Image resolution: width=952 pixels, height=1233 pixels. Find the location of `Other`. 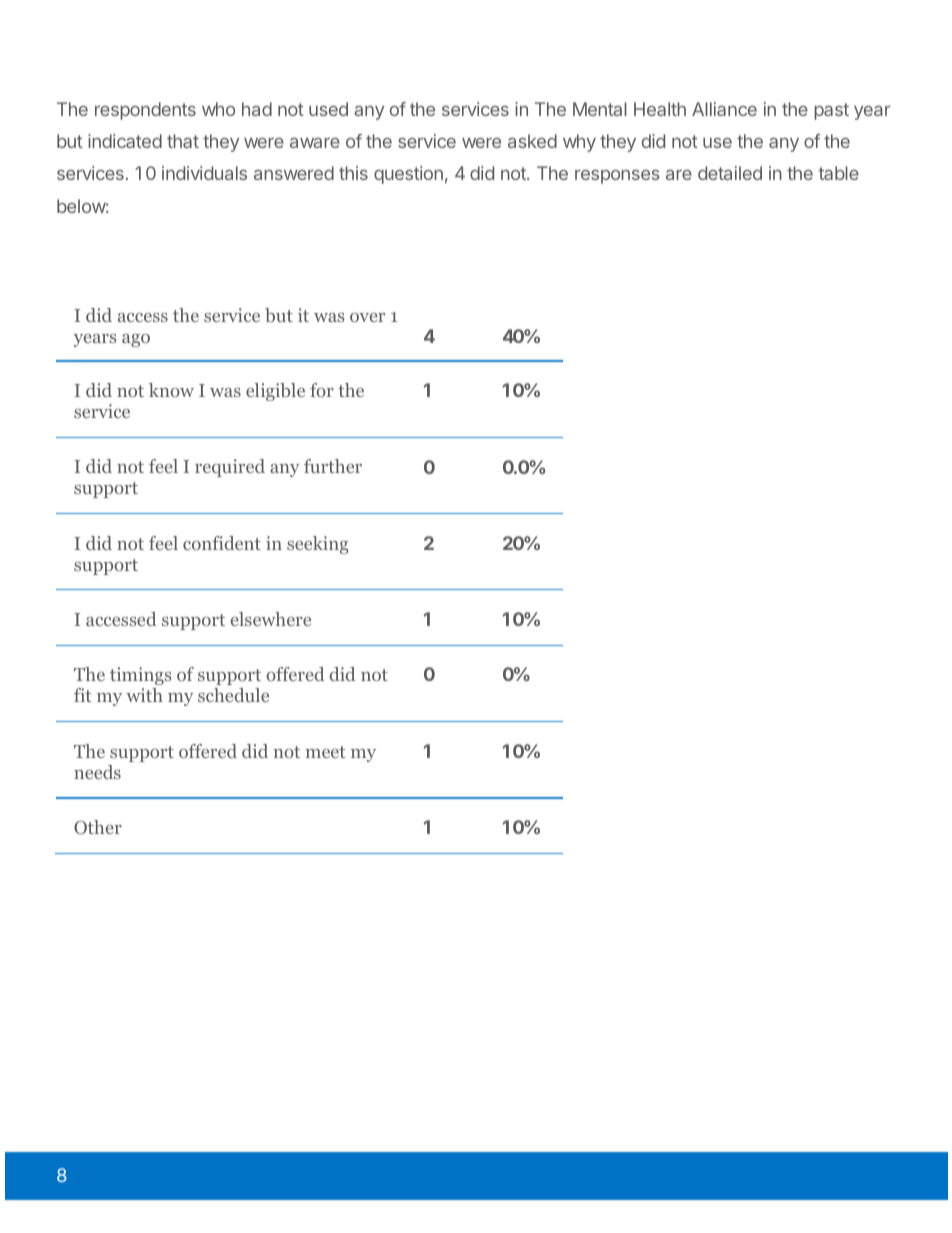

Other is located at coordinates (98, 827).
